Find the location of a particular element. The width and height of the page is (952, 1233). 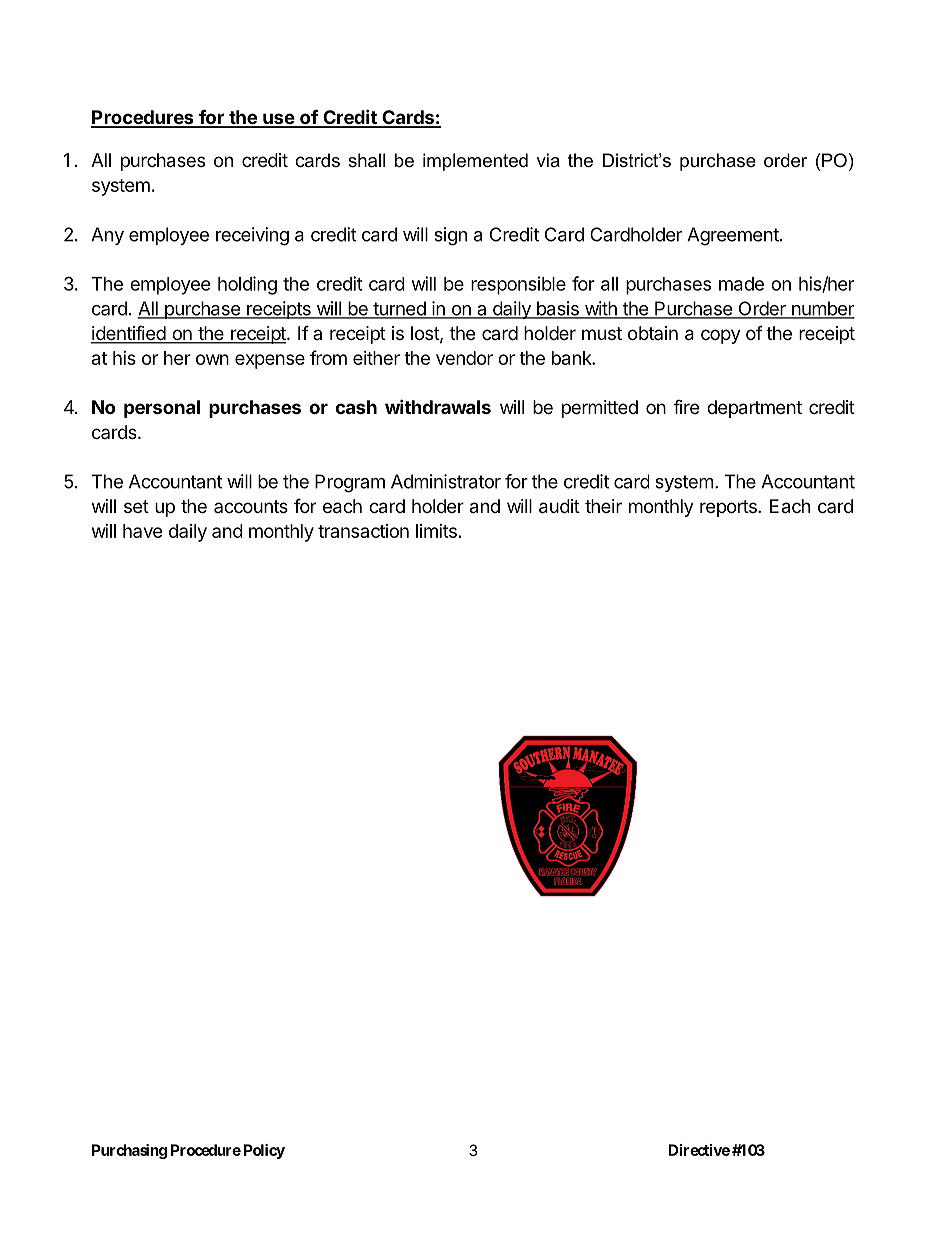

Policy is located at coordinates (264, 1151).
